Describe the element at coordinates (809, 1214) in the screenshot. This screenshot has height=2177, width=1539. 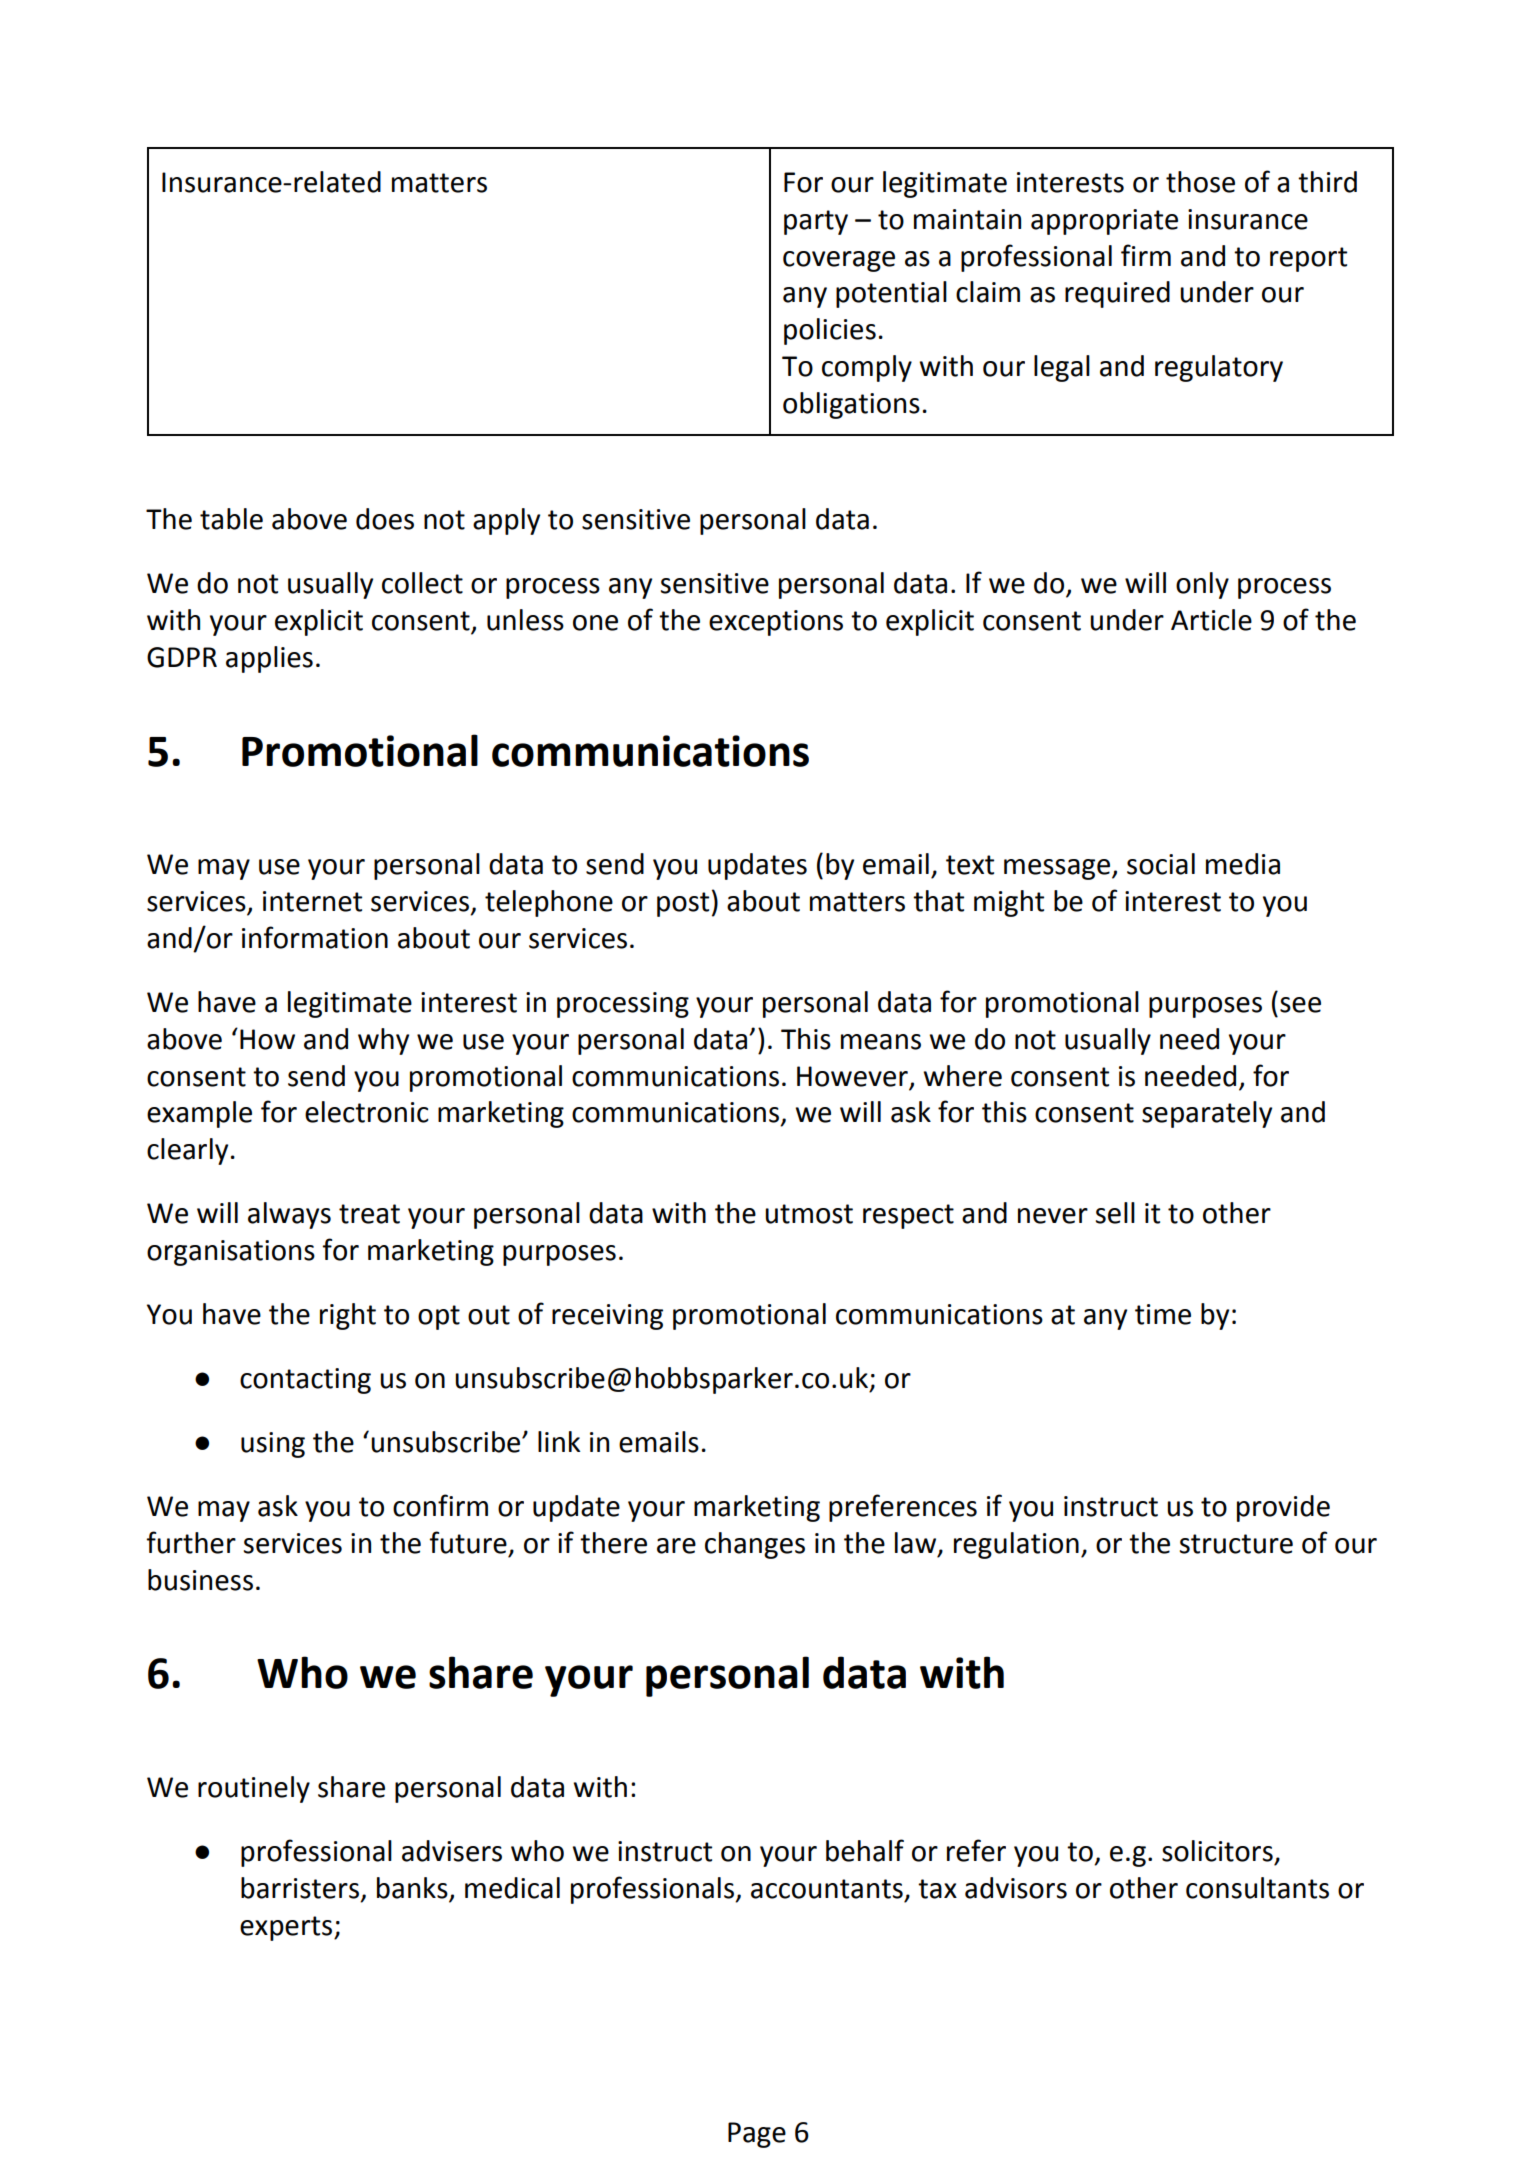
I see `utmost` at that location.
